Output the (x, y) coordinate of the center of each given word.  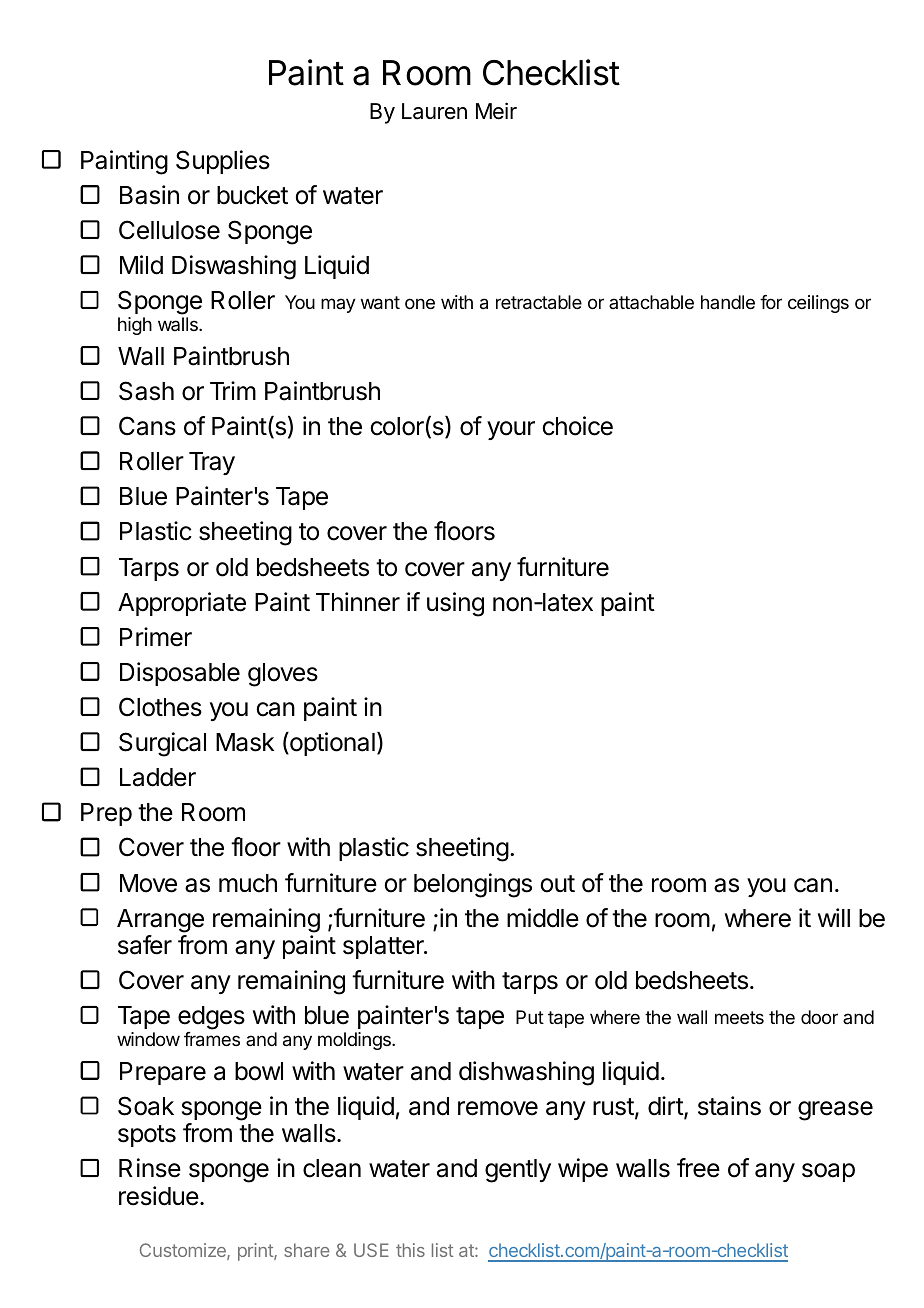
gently (518, 1171)
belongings (473, 885)
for (771, 302)
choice (577, 426)
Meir (496, 111)
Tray (212, 463)
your (511, 430)
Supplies (223, 162)
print (256, 1252)
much (248, 883)
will (834, 917)
